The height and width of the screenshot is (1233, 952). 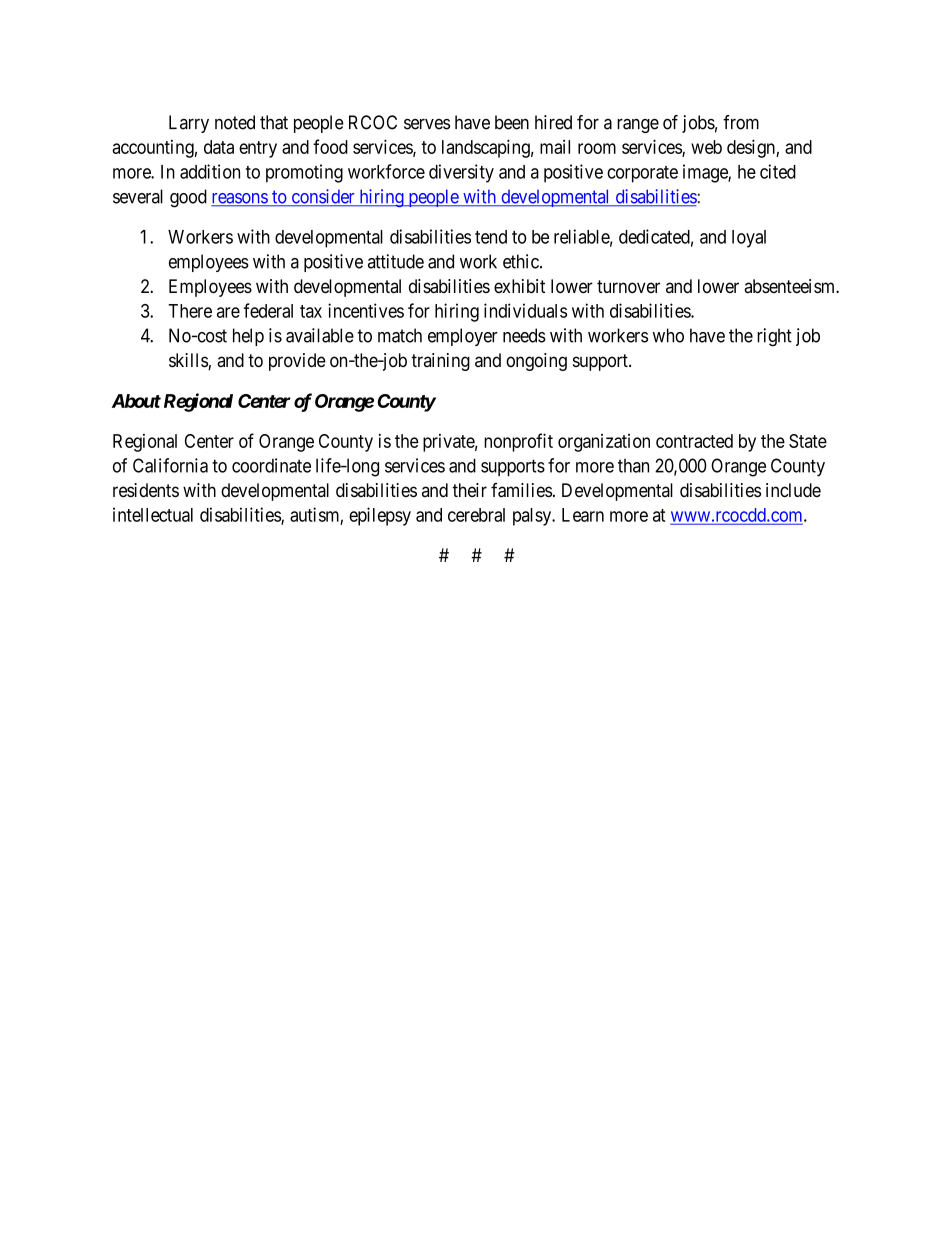 What do you see at coordinates (153, 514) in the screenshot?
I see `intellectual` at bounding box center [153, 514].
